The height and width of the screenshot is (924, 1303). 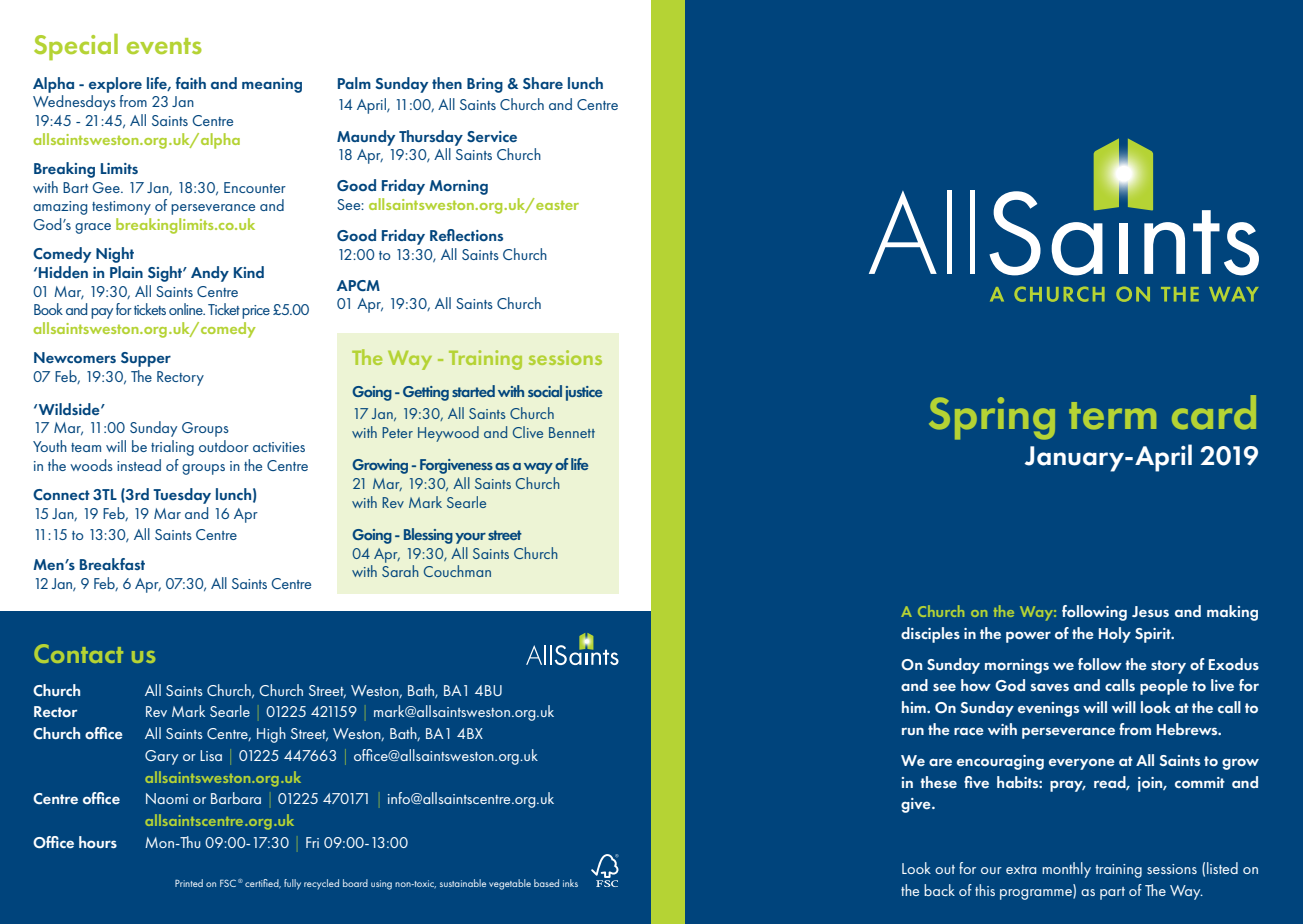 I want to click on instead, so click(x=139, y=465).
